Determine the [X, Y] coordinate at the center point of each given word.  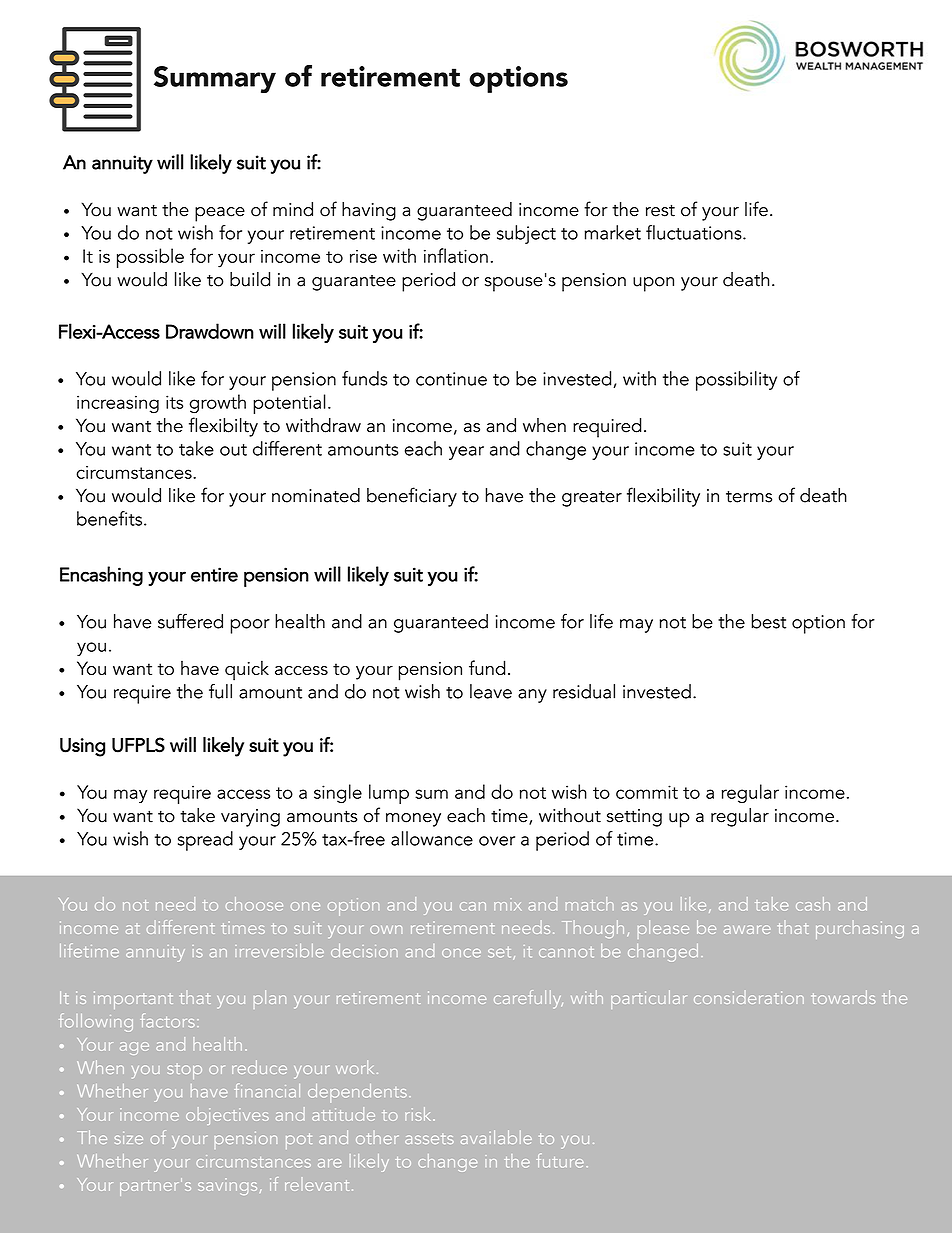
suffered [190, 621]
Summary [215, 79]
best [768, 621]
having [369, 211]
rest [660, 210]
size [129, 1138]
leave [491, 691]
